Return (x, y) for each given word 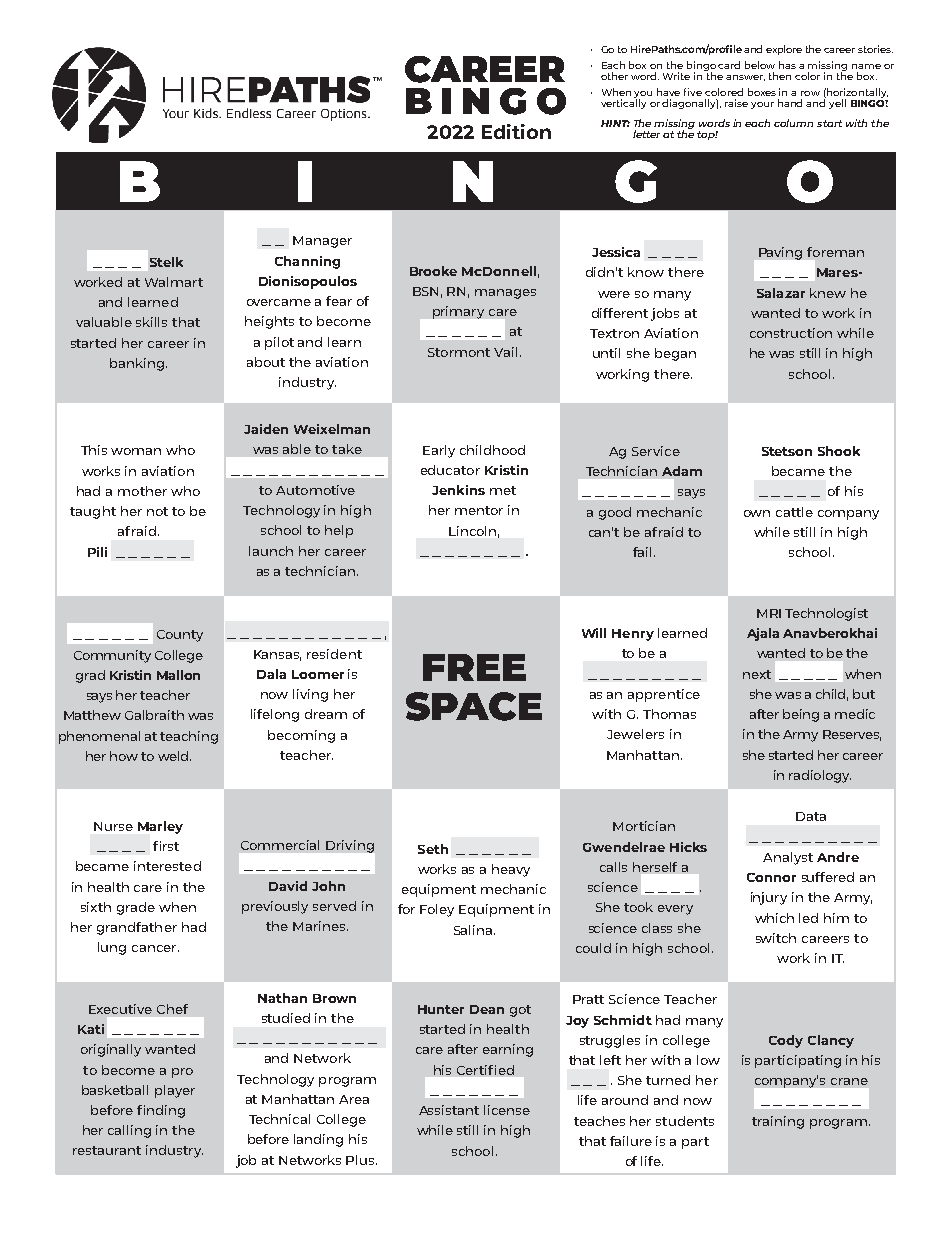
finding (161, 1111)
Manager (322, 242)
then (780, 76)
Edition (516, 131)
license (507, 1110)
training (778, 1122)
